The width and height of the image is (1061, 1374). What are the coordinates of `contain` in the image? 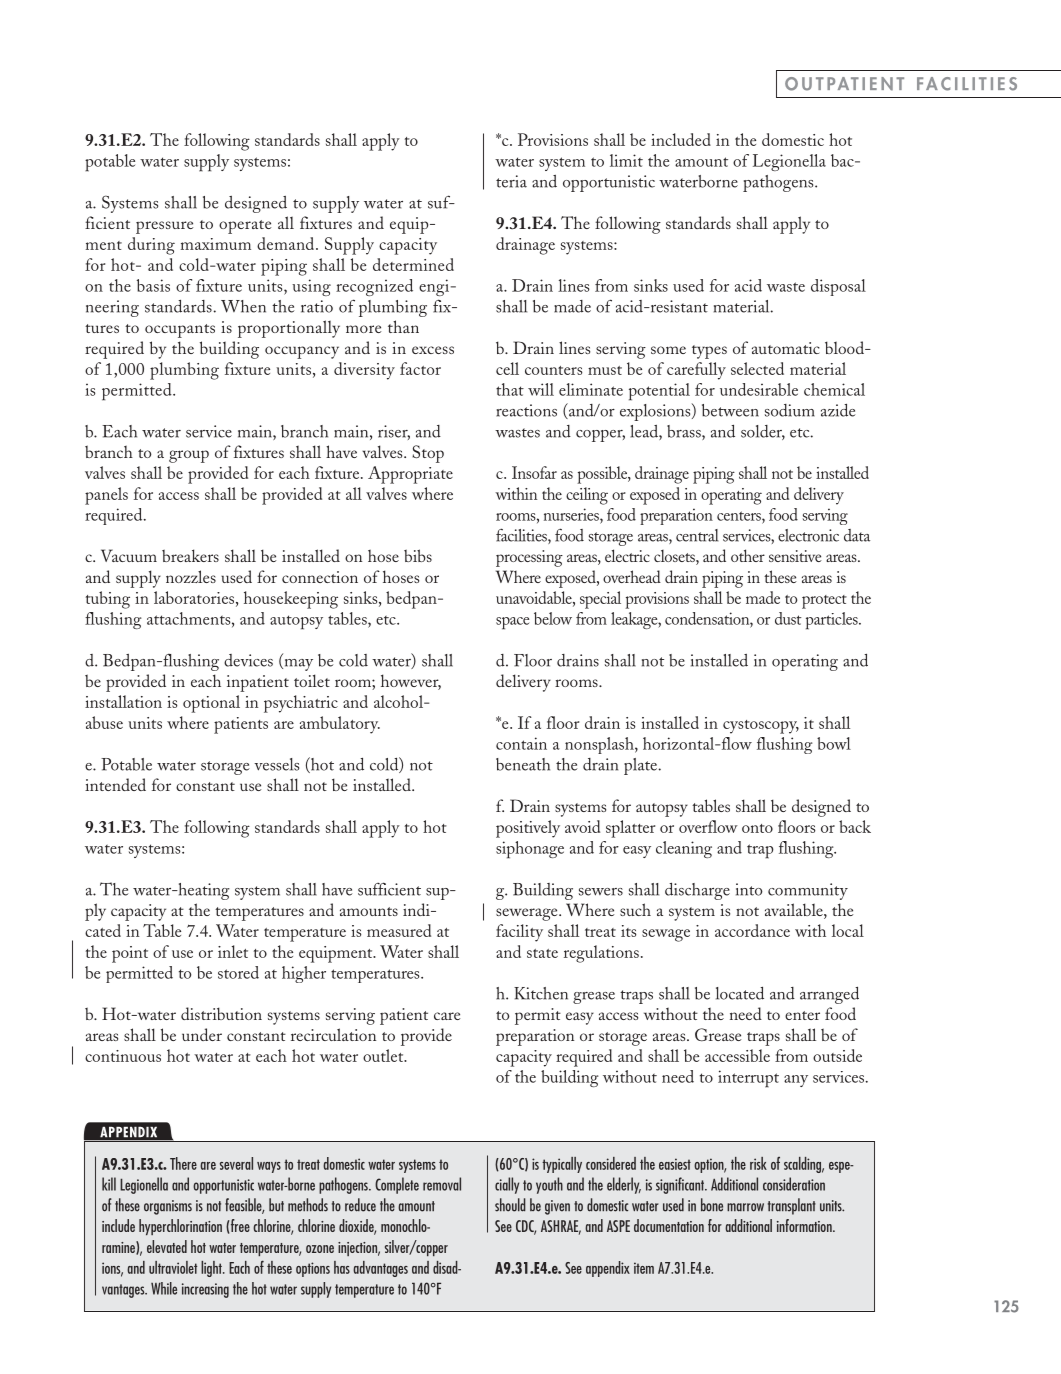 It's located at (521, 743).
